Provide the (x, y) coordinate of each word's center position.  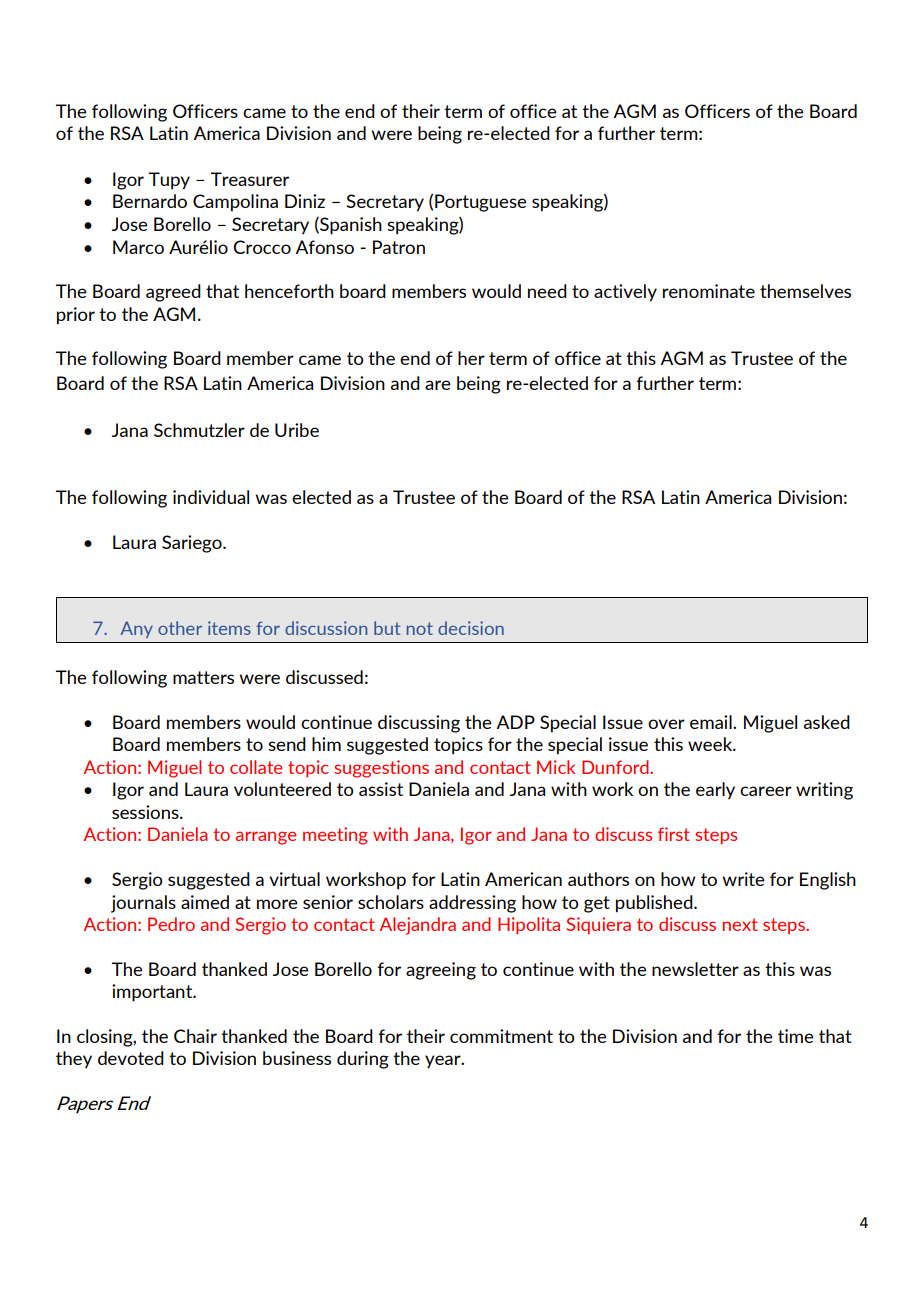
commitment (501, 1036)
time (796, 1036)
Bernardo (150, 201)
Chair (195, 1036)
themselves (805, 291)
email (712, 722)
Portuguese (481, 203)
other (180, 628)
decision (471, 628)
